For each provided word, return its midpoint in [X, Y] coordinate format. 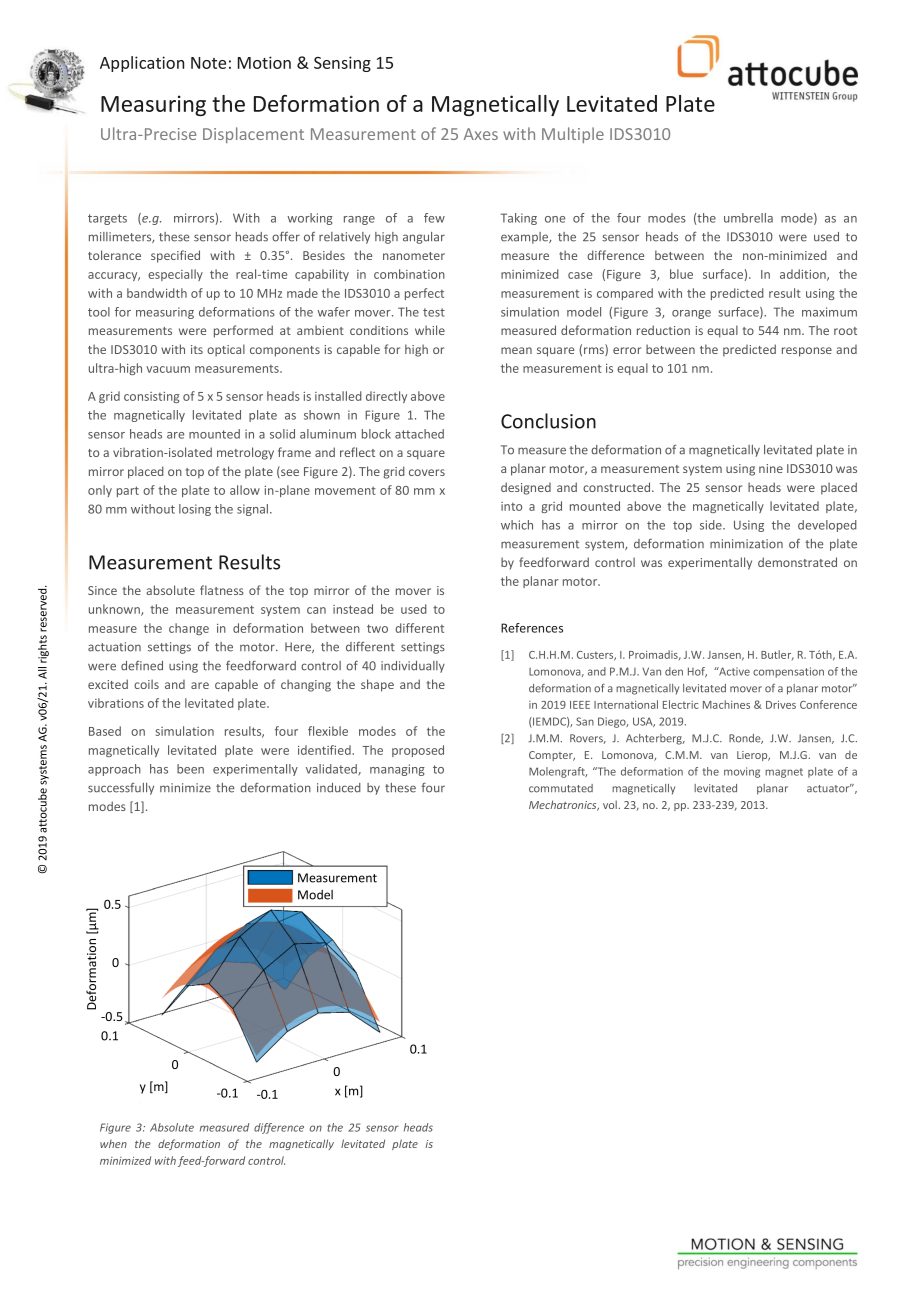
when [113, 1144]
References [532, 628]
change [189, 629]
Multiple [573, 135]
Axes [481, 134]
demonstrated [797, 562]
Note [208, 63]
